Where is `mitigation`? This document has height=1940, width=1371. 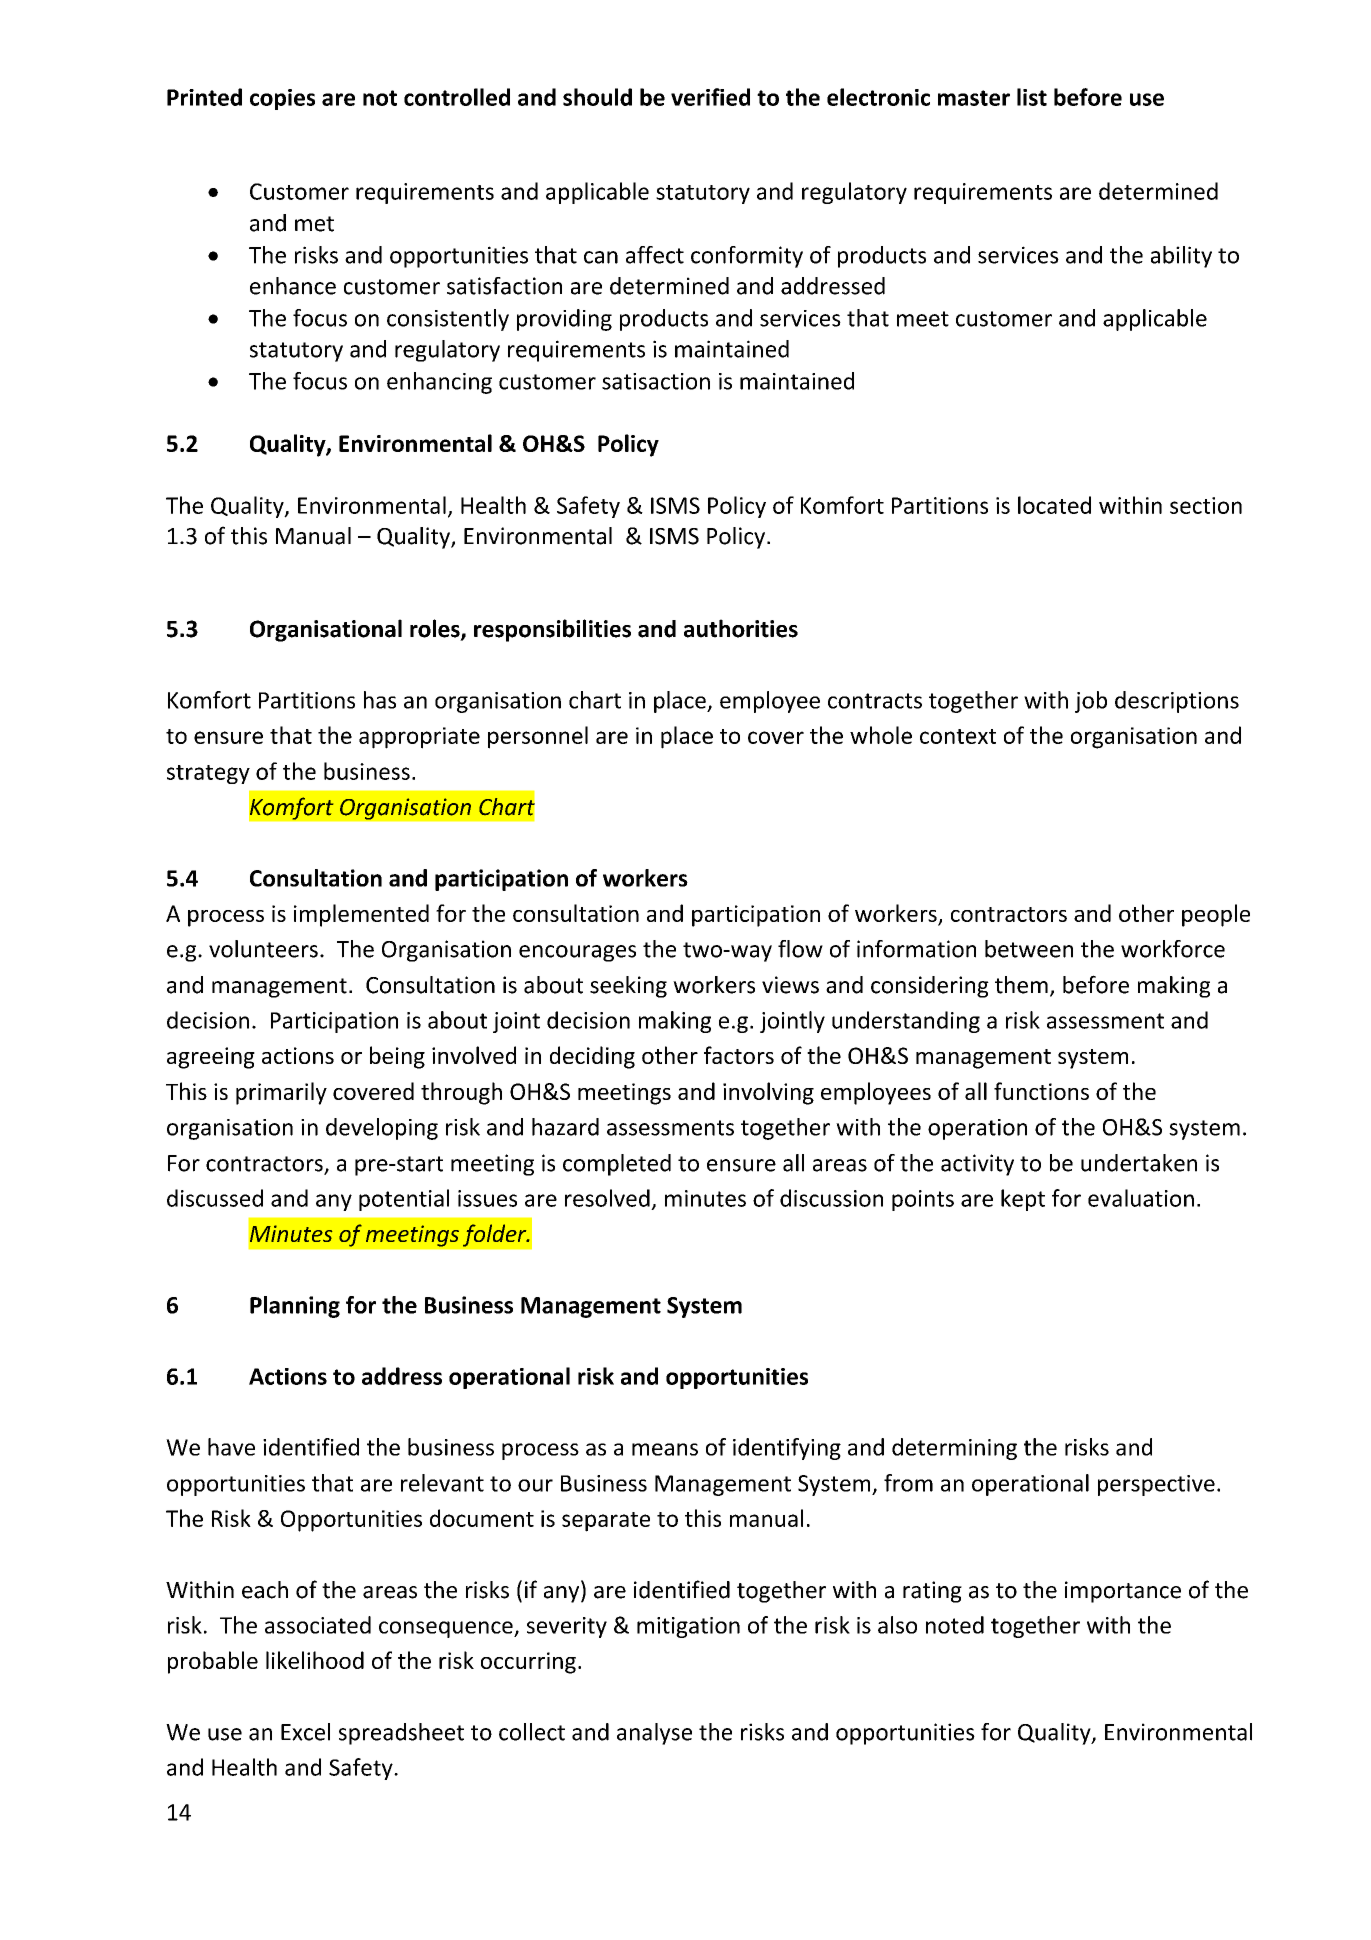 mitigation is located at coordinates (688, 1627).
